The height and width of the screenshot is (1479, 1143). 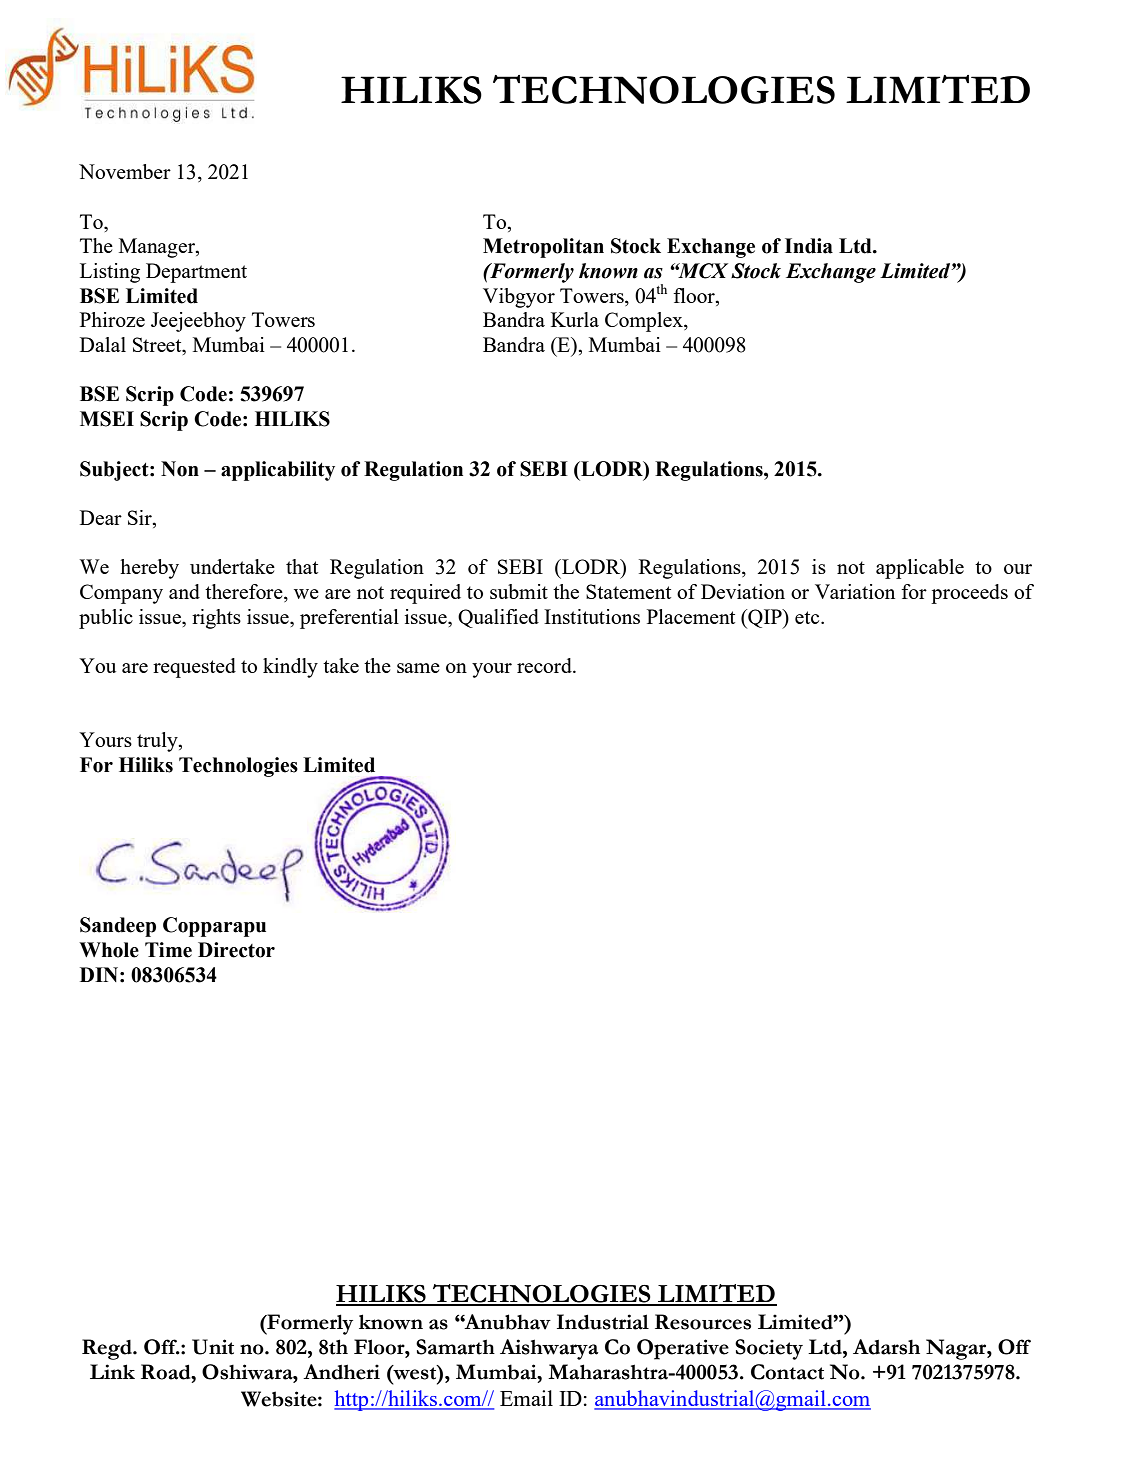 What do you see at coordinates (545, 665) in the screenshot?
I see `record` at bounding box center [545, 665].
